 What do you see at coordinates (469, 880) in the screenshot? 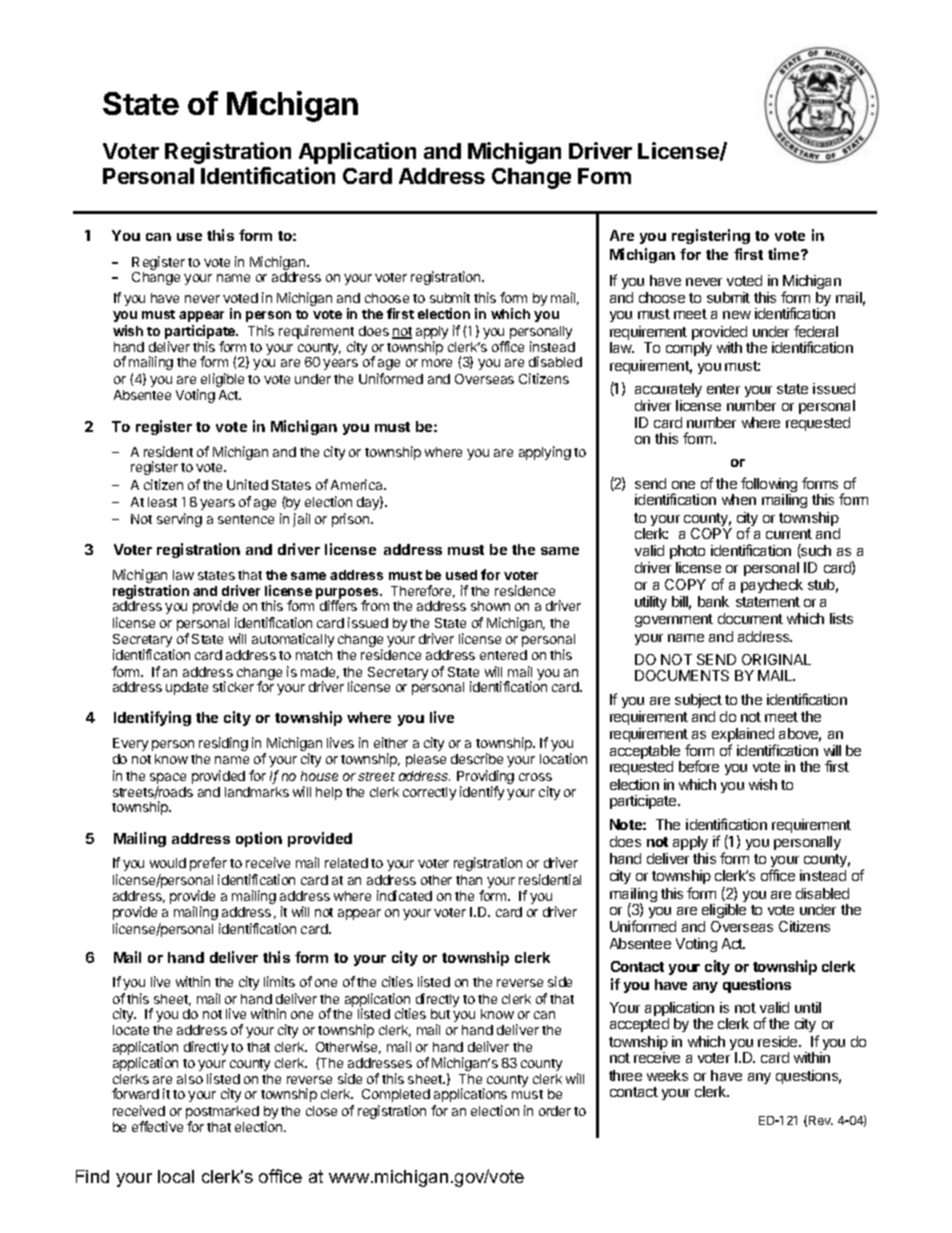
I see `than` at bounding box center [469, 880].
